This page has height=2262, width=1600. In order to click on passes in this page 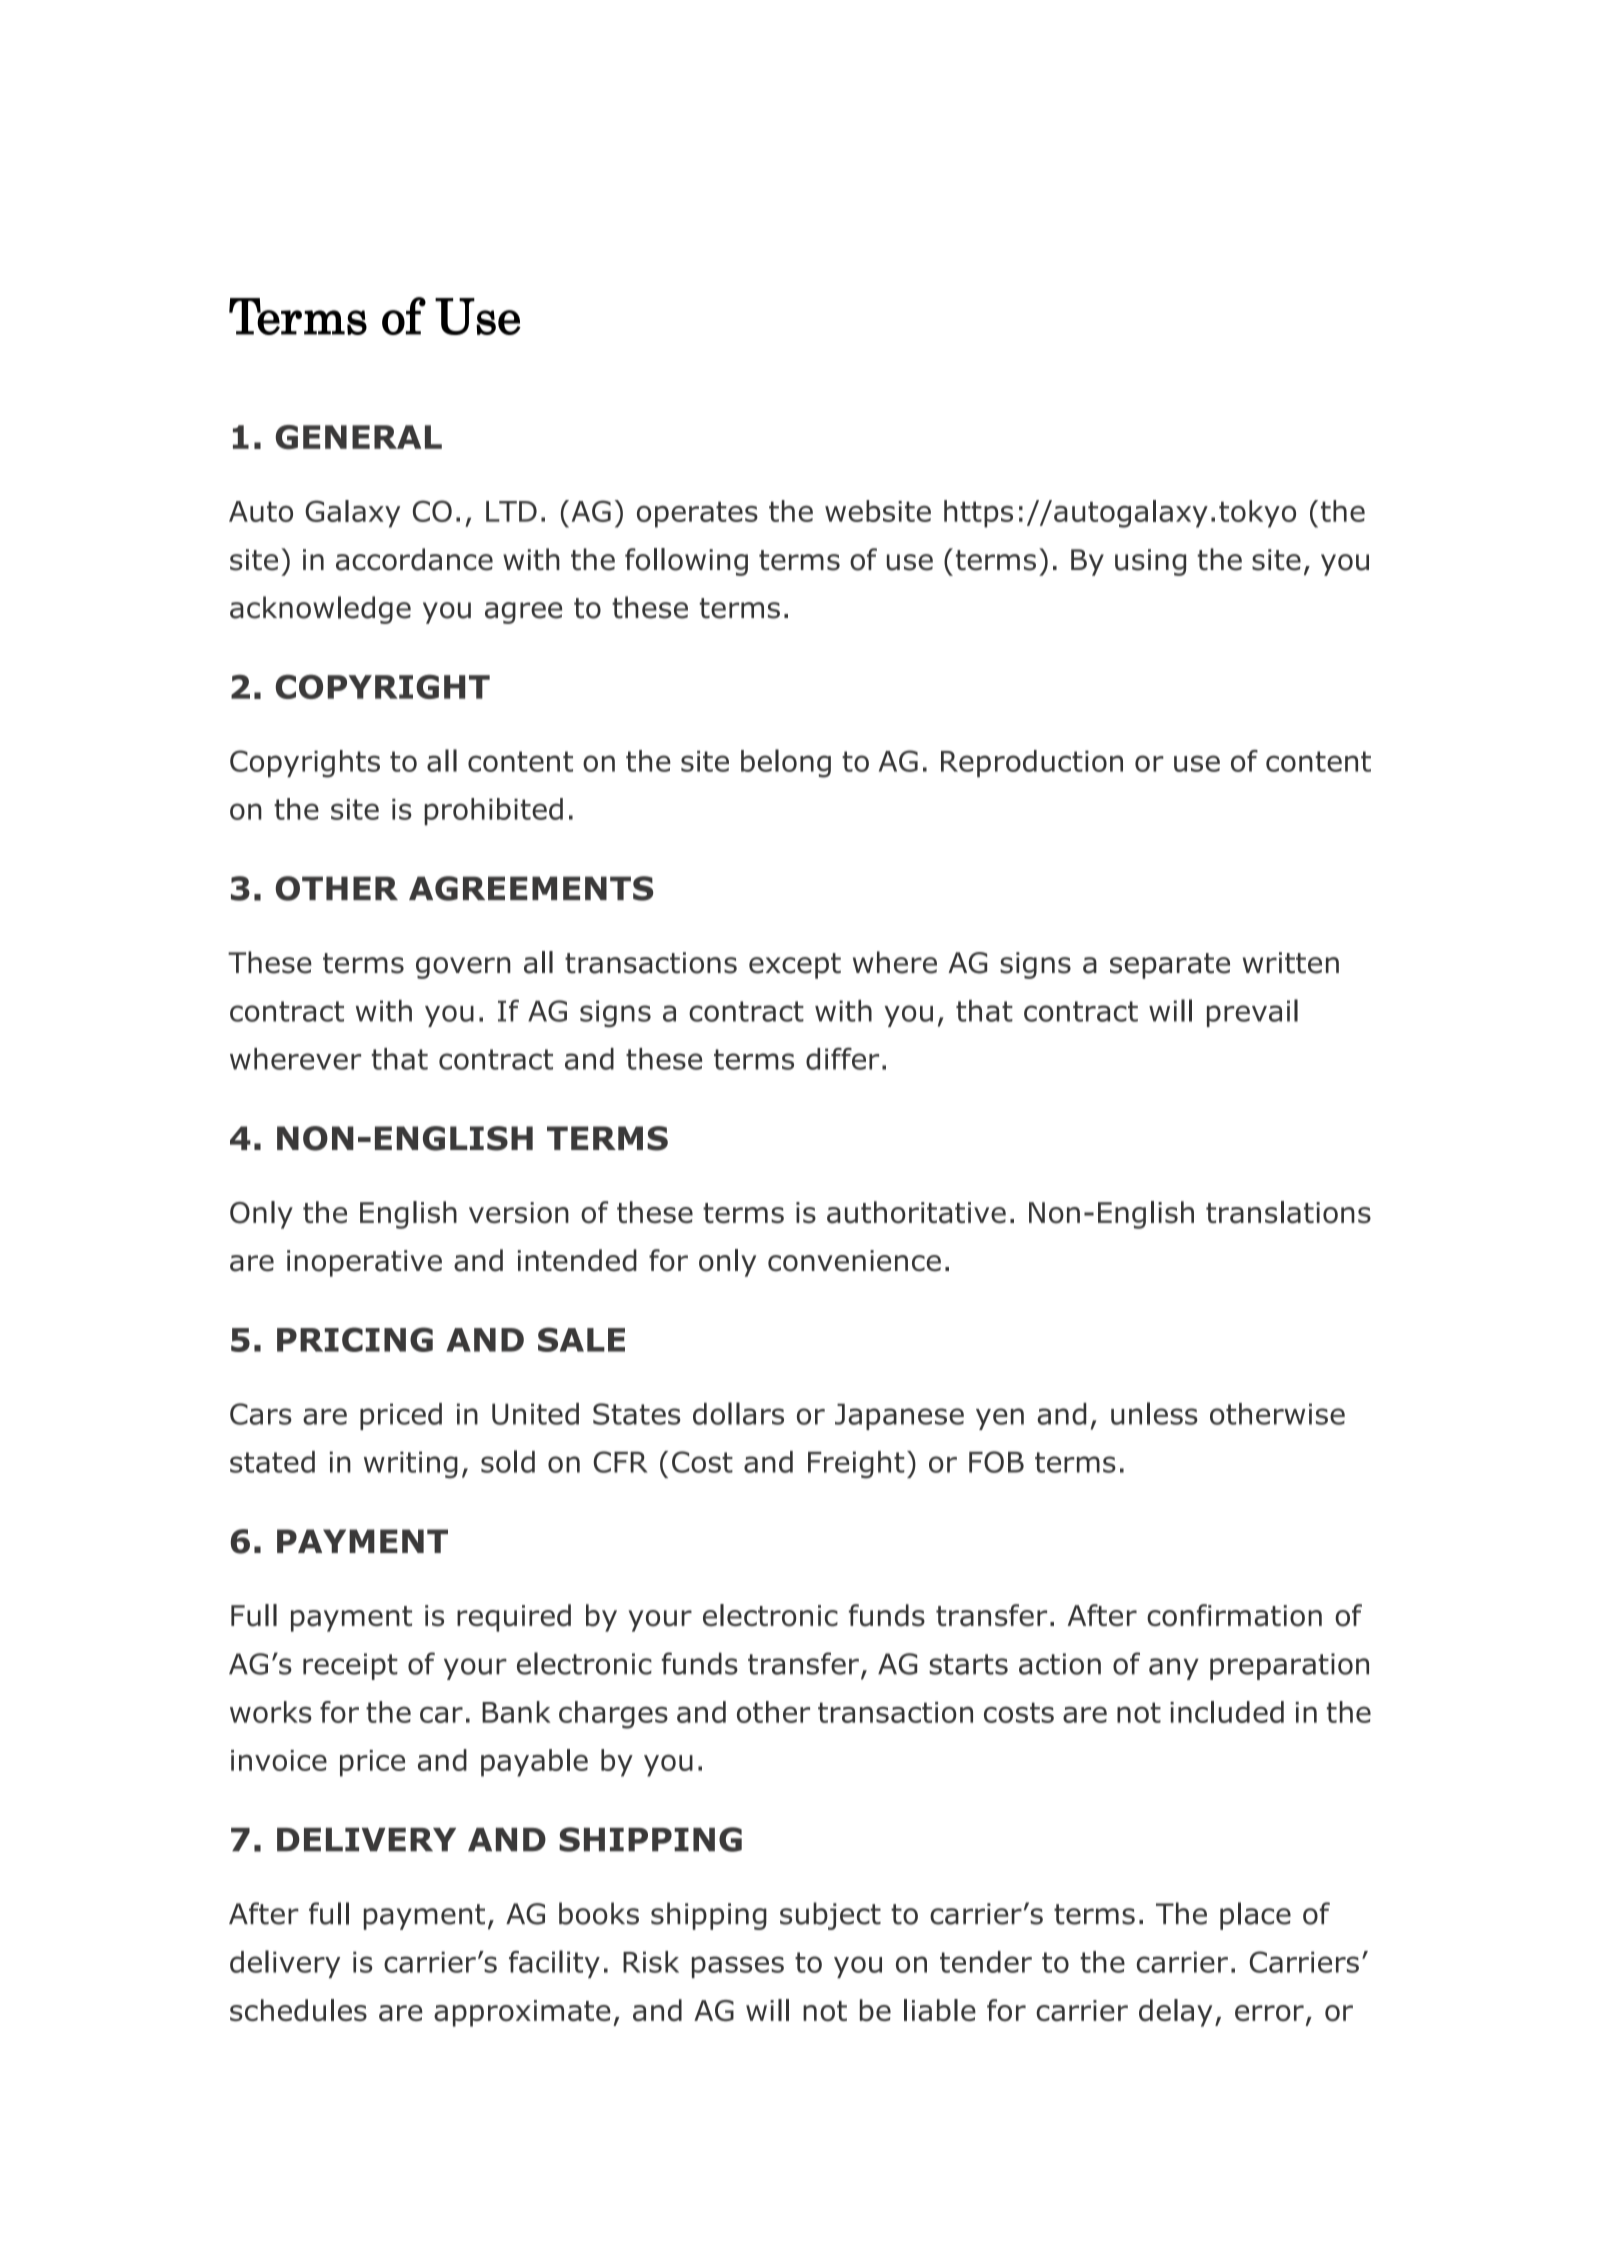, I will do `click(738, 1967)`.
